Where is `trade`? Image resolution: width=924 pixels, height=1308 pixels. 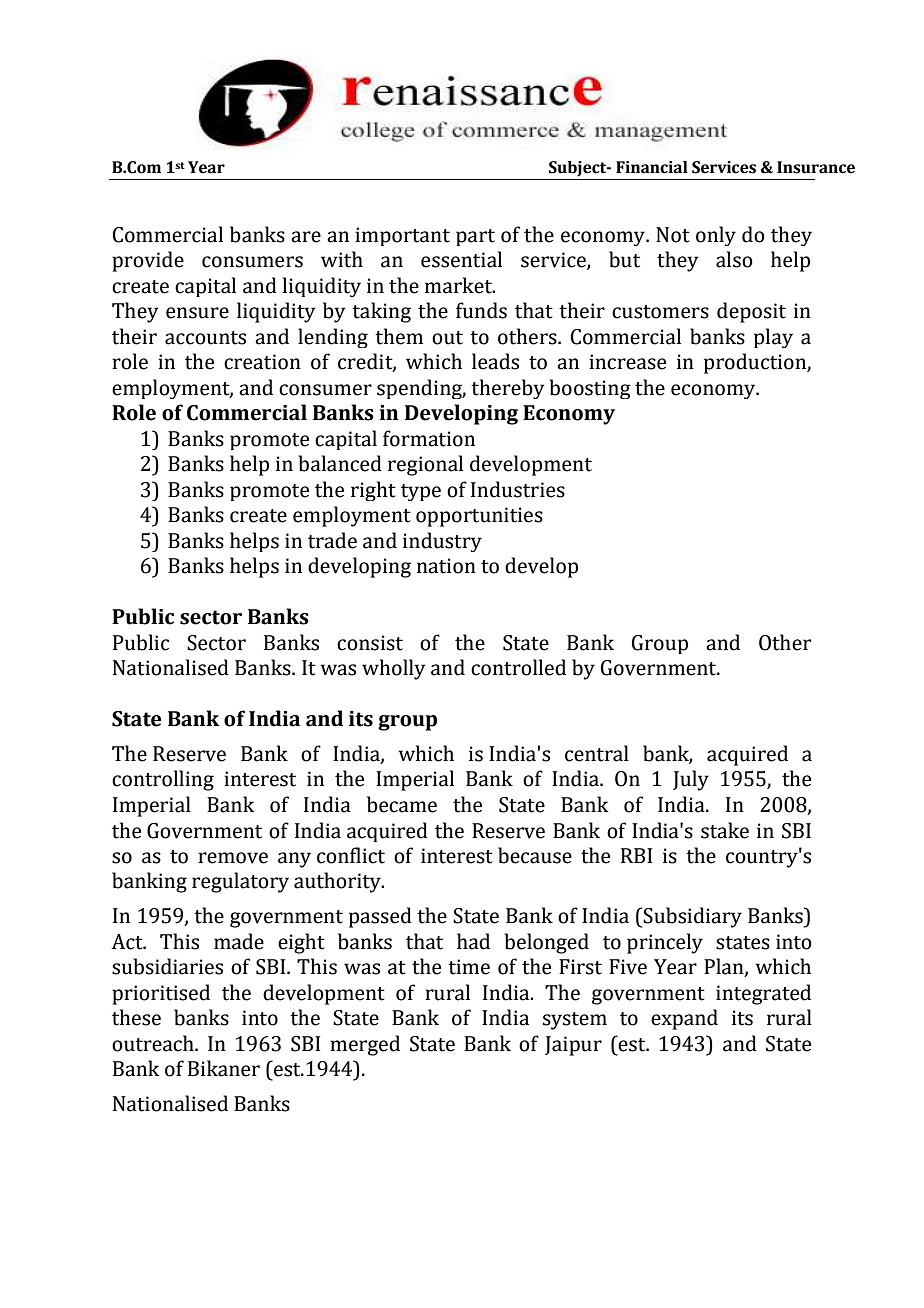
trade is located at coordinates (332, 540).
